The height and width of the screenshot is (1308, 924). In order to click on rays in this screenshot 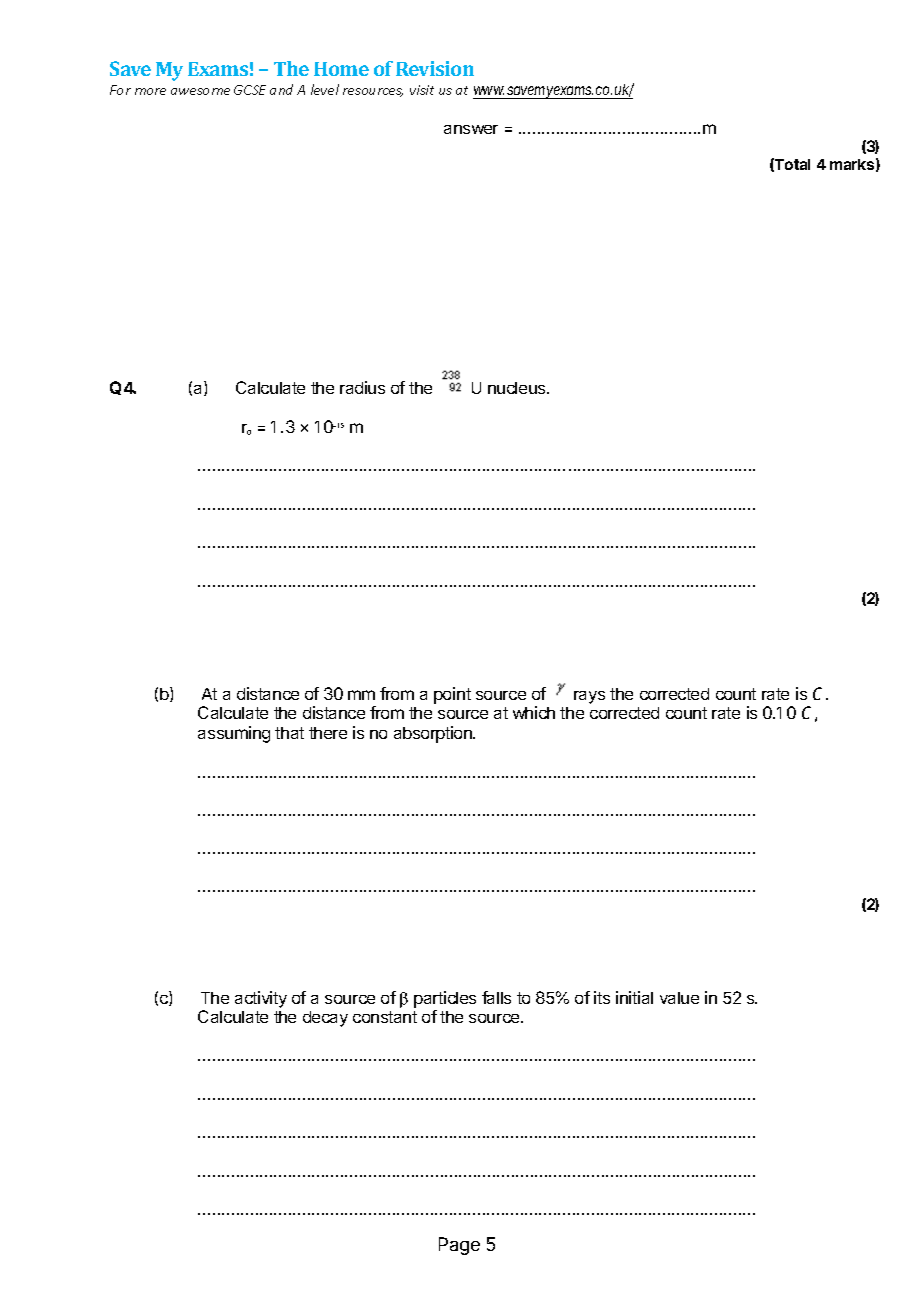, I will do `click(589, 697)`.
